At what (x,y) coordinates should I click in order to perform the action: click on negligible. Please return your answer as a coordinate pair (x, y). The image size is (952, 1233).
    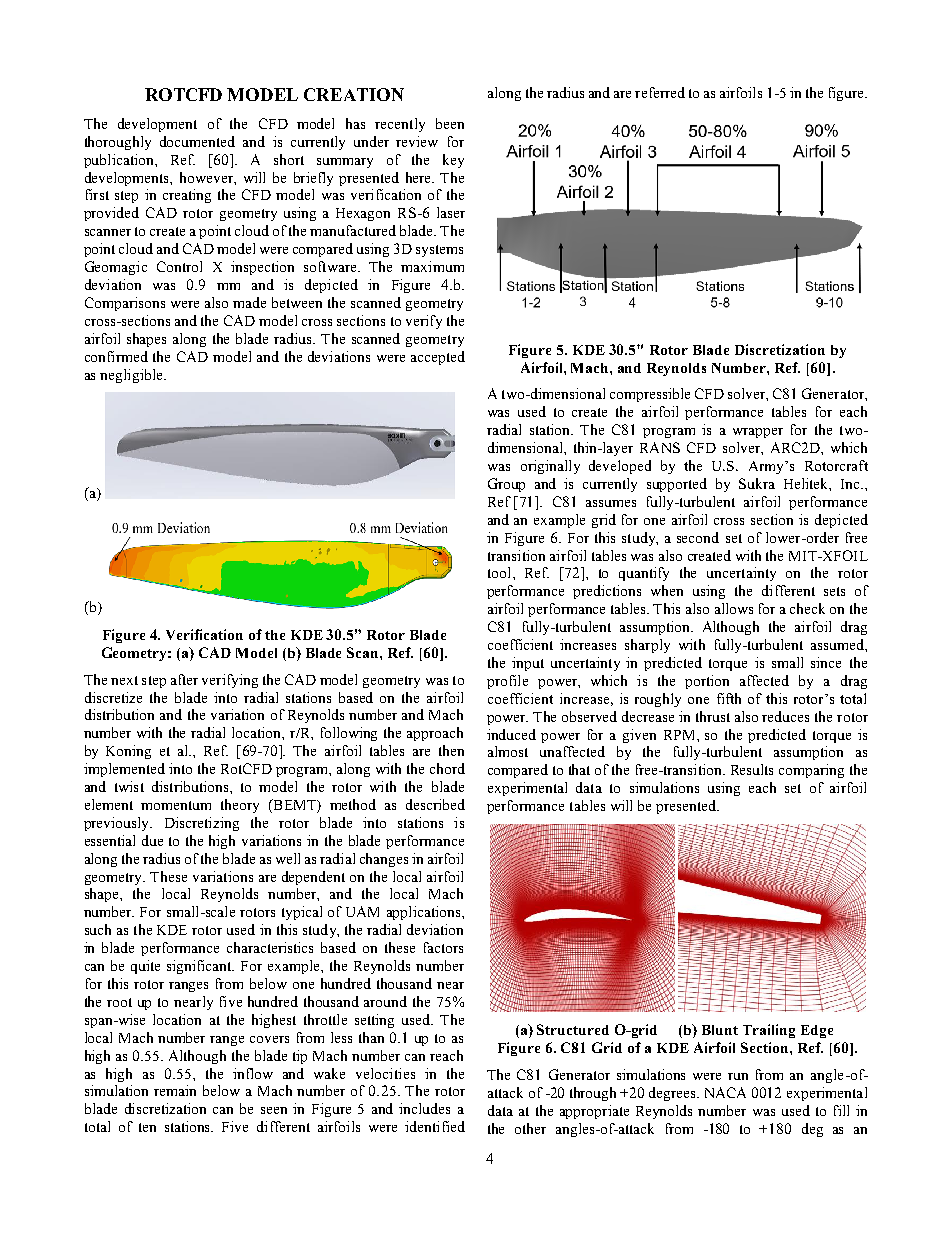
    Looking at the image, I should click on (132, 376).
